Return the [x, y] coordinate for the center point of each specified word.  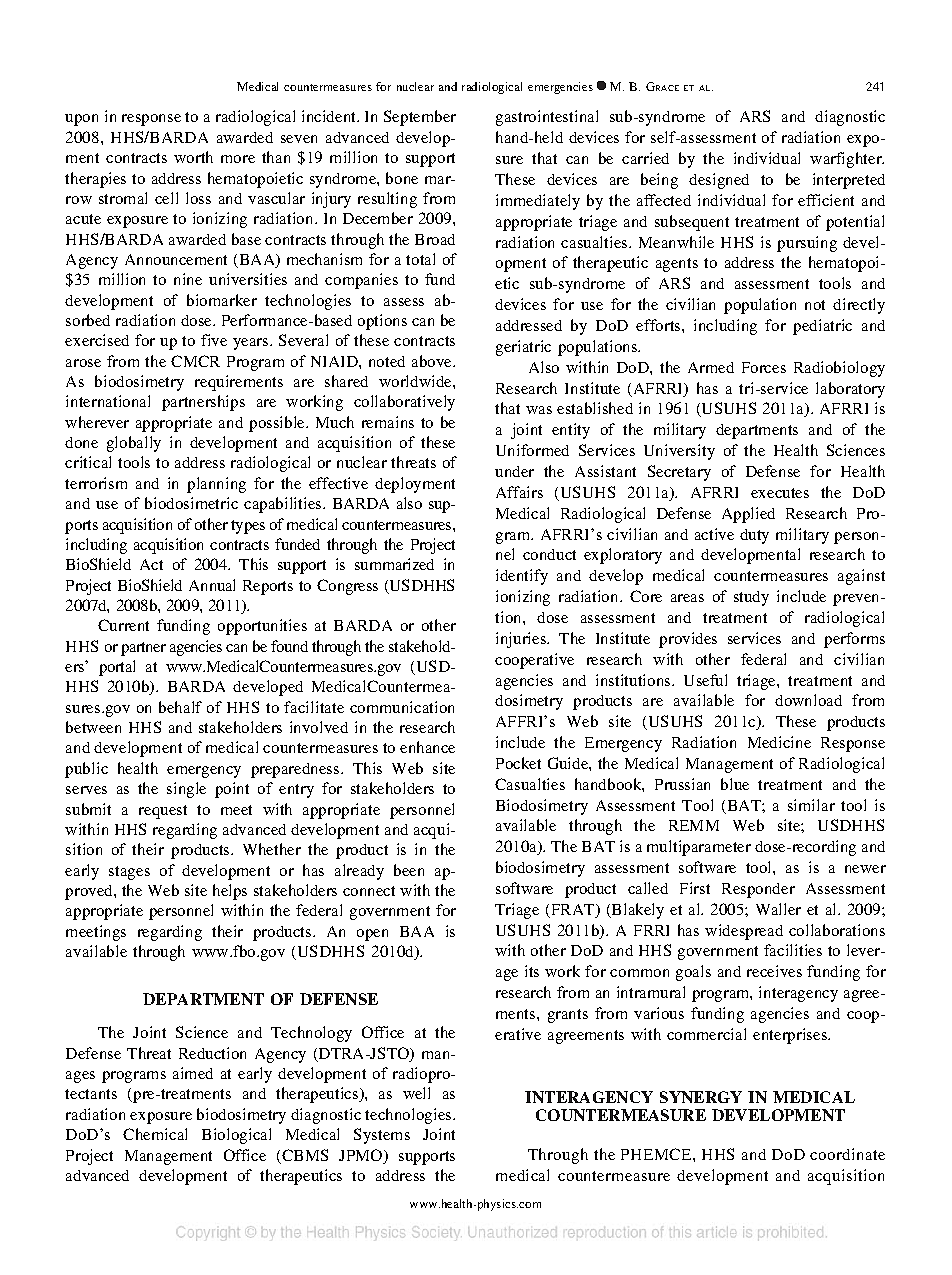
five [214, 340]
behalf [180, 707]
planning [216, 485]
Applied [748, 515]
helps [230, 892]
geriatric [523, 348]
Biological [236, 1136]
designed [719, 181]
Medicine [779, 742]
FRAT [573, 911]
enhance [427, 747]
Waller [778, 909]
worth [193, 157]
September [420, 118]
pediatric [822, 327]
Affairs [519, 492]
